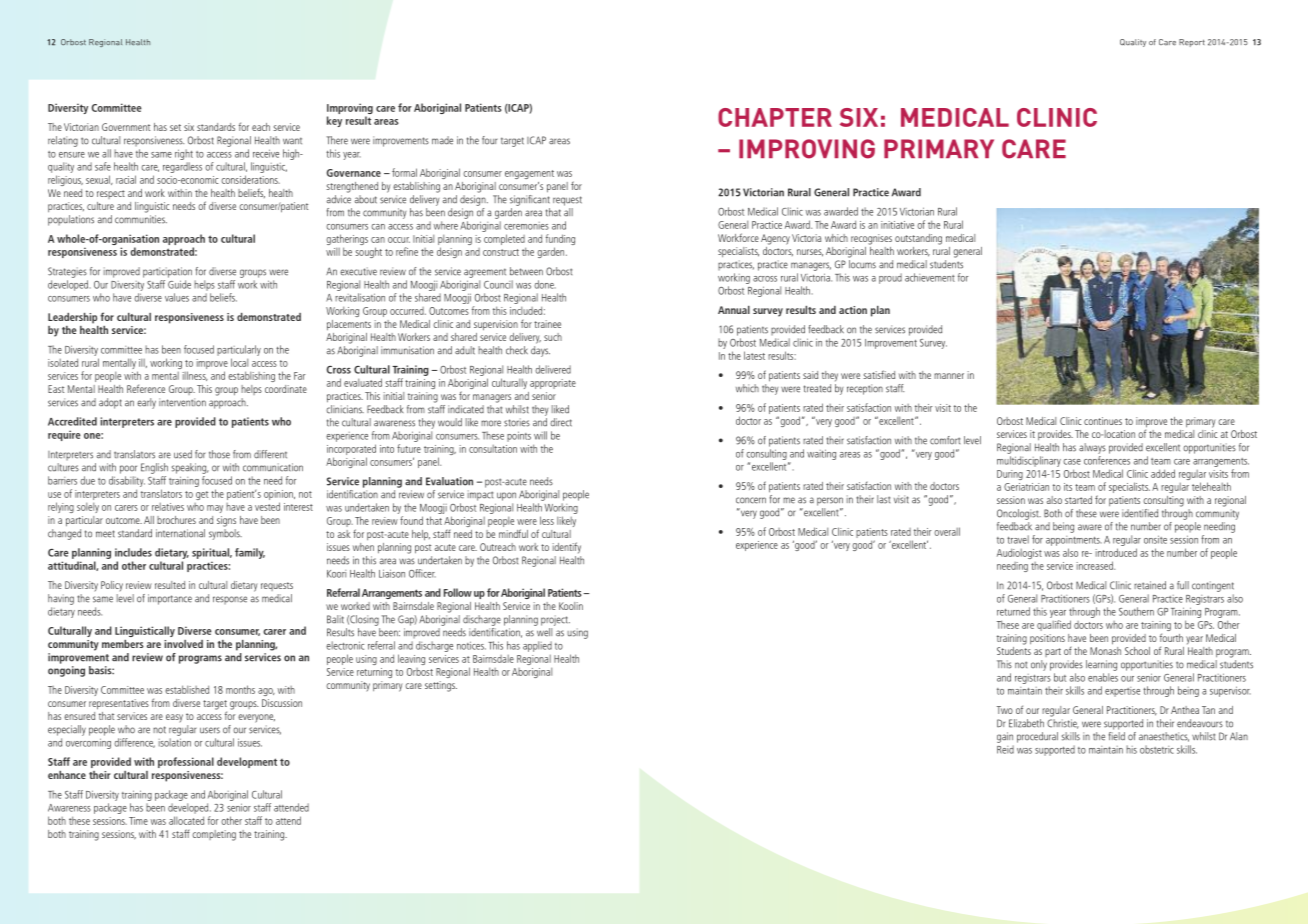 This screenshot has height=924, width=1308. What do you see at coordinates (177, 297) in the screenshot?
I see `values` at bounding box center [177, 297].
